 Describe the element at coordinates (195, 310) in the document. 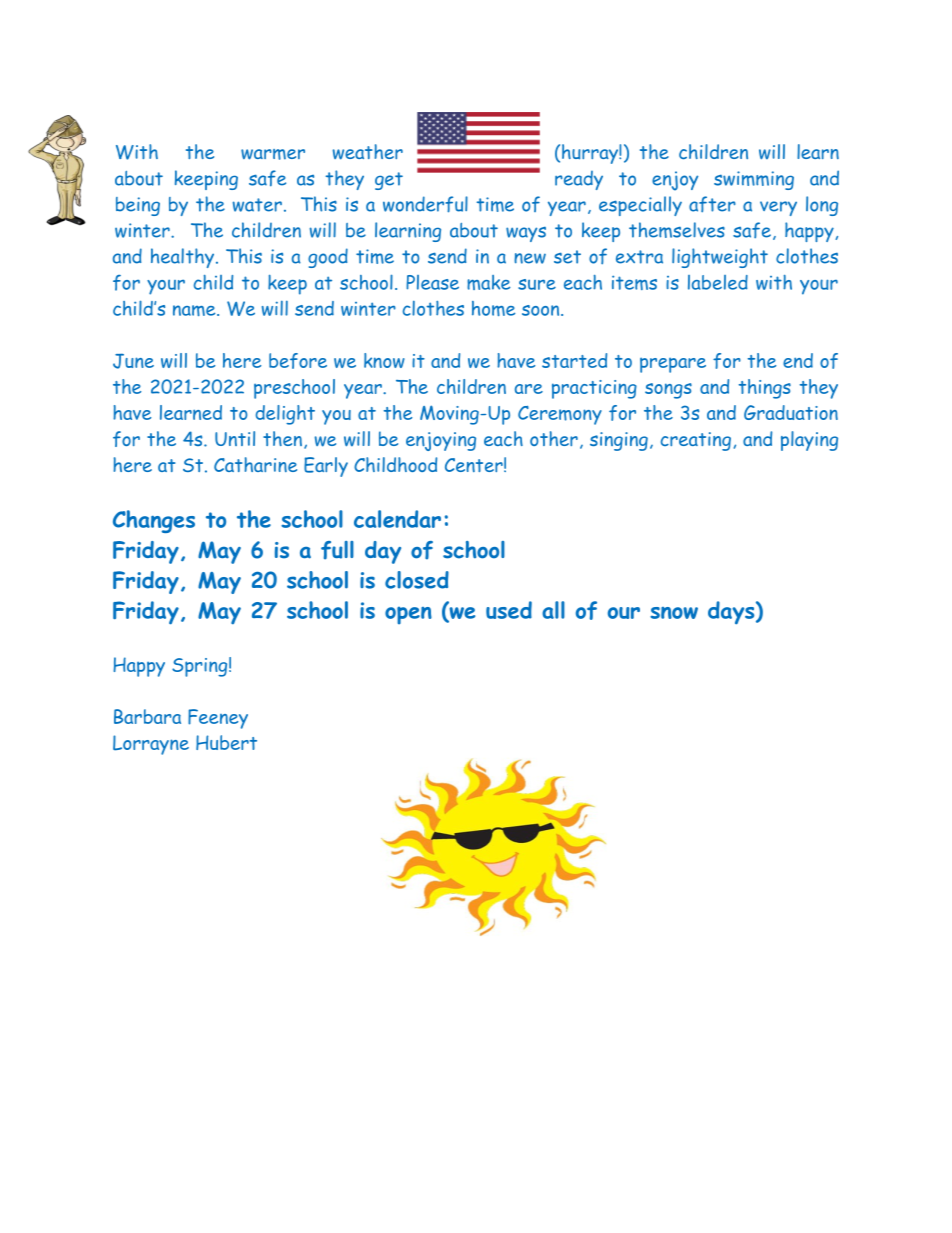

I see `name` at that location.
